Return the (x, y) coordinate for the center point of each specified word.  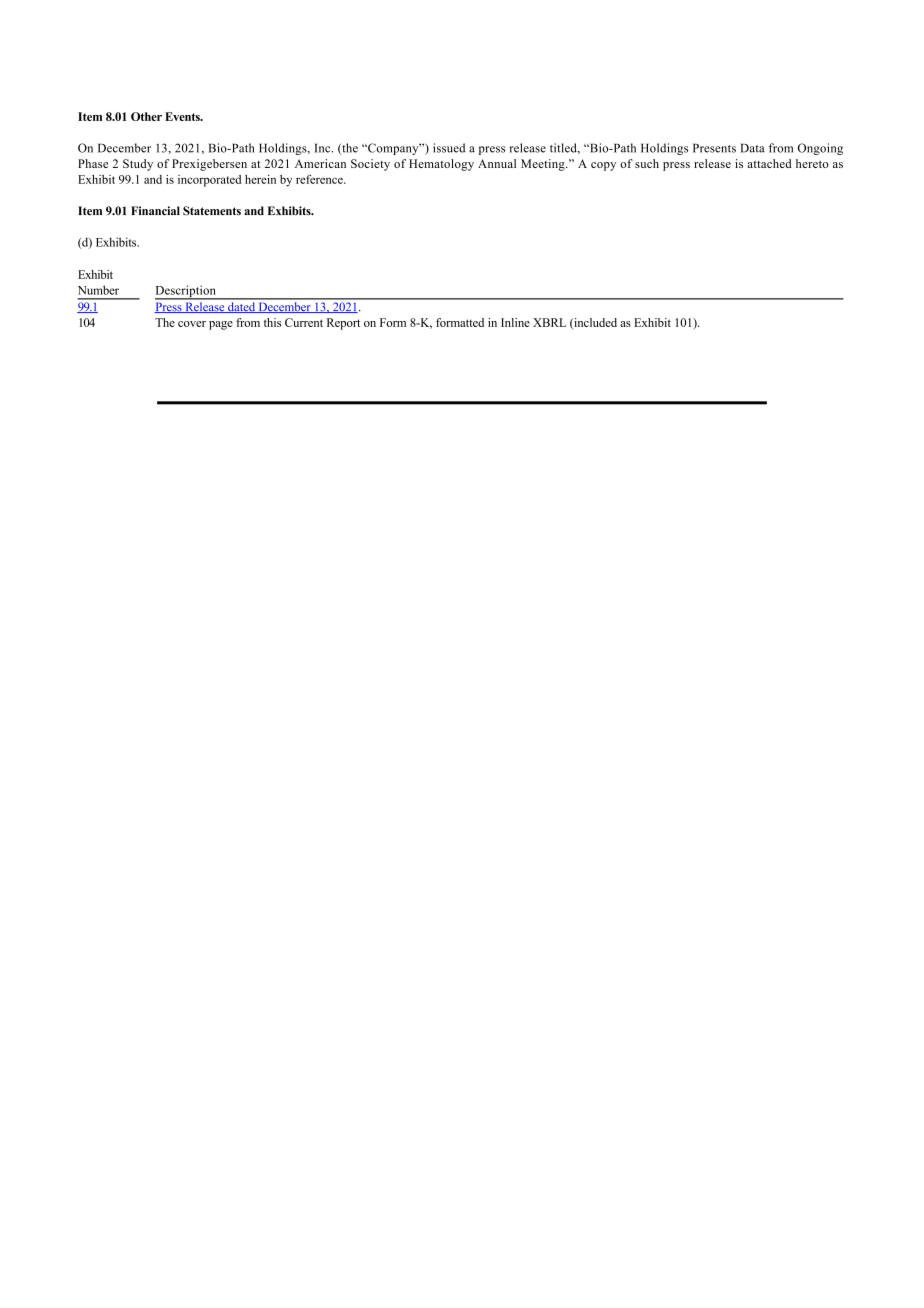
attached (769, 163)
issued (449, 148)
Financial (155, 211)
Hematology (441, 165)
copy (603, 166)
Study (138, 165)
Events (183, 116)
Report (343, 324)
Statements (212, 211)
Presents (714, 148)
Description (186, 292)
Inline (515, 322)
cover (192, 324)
